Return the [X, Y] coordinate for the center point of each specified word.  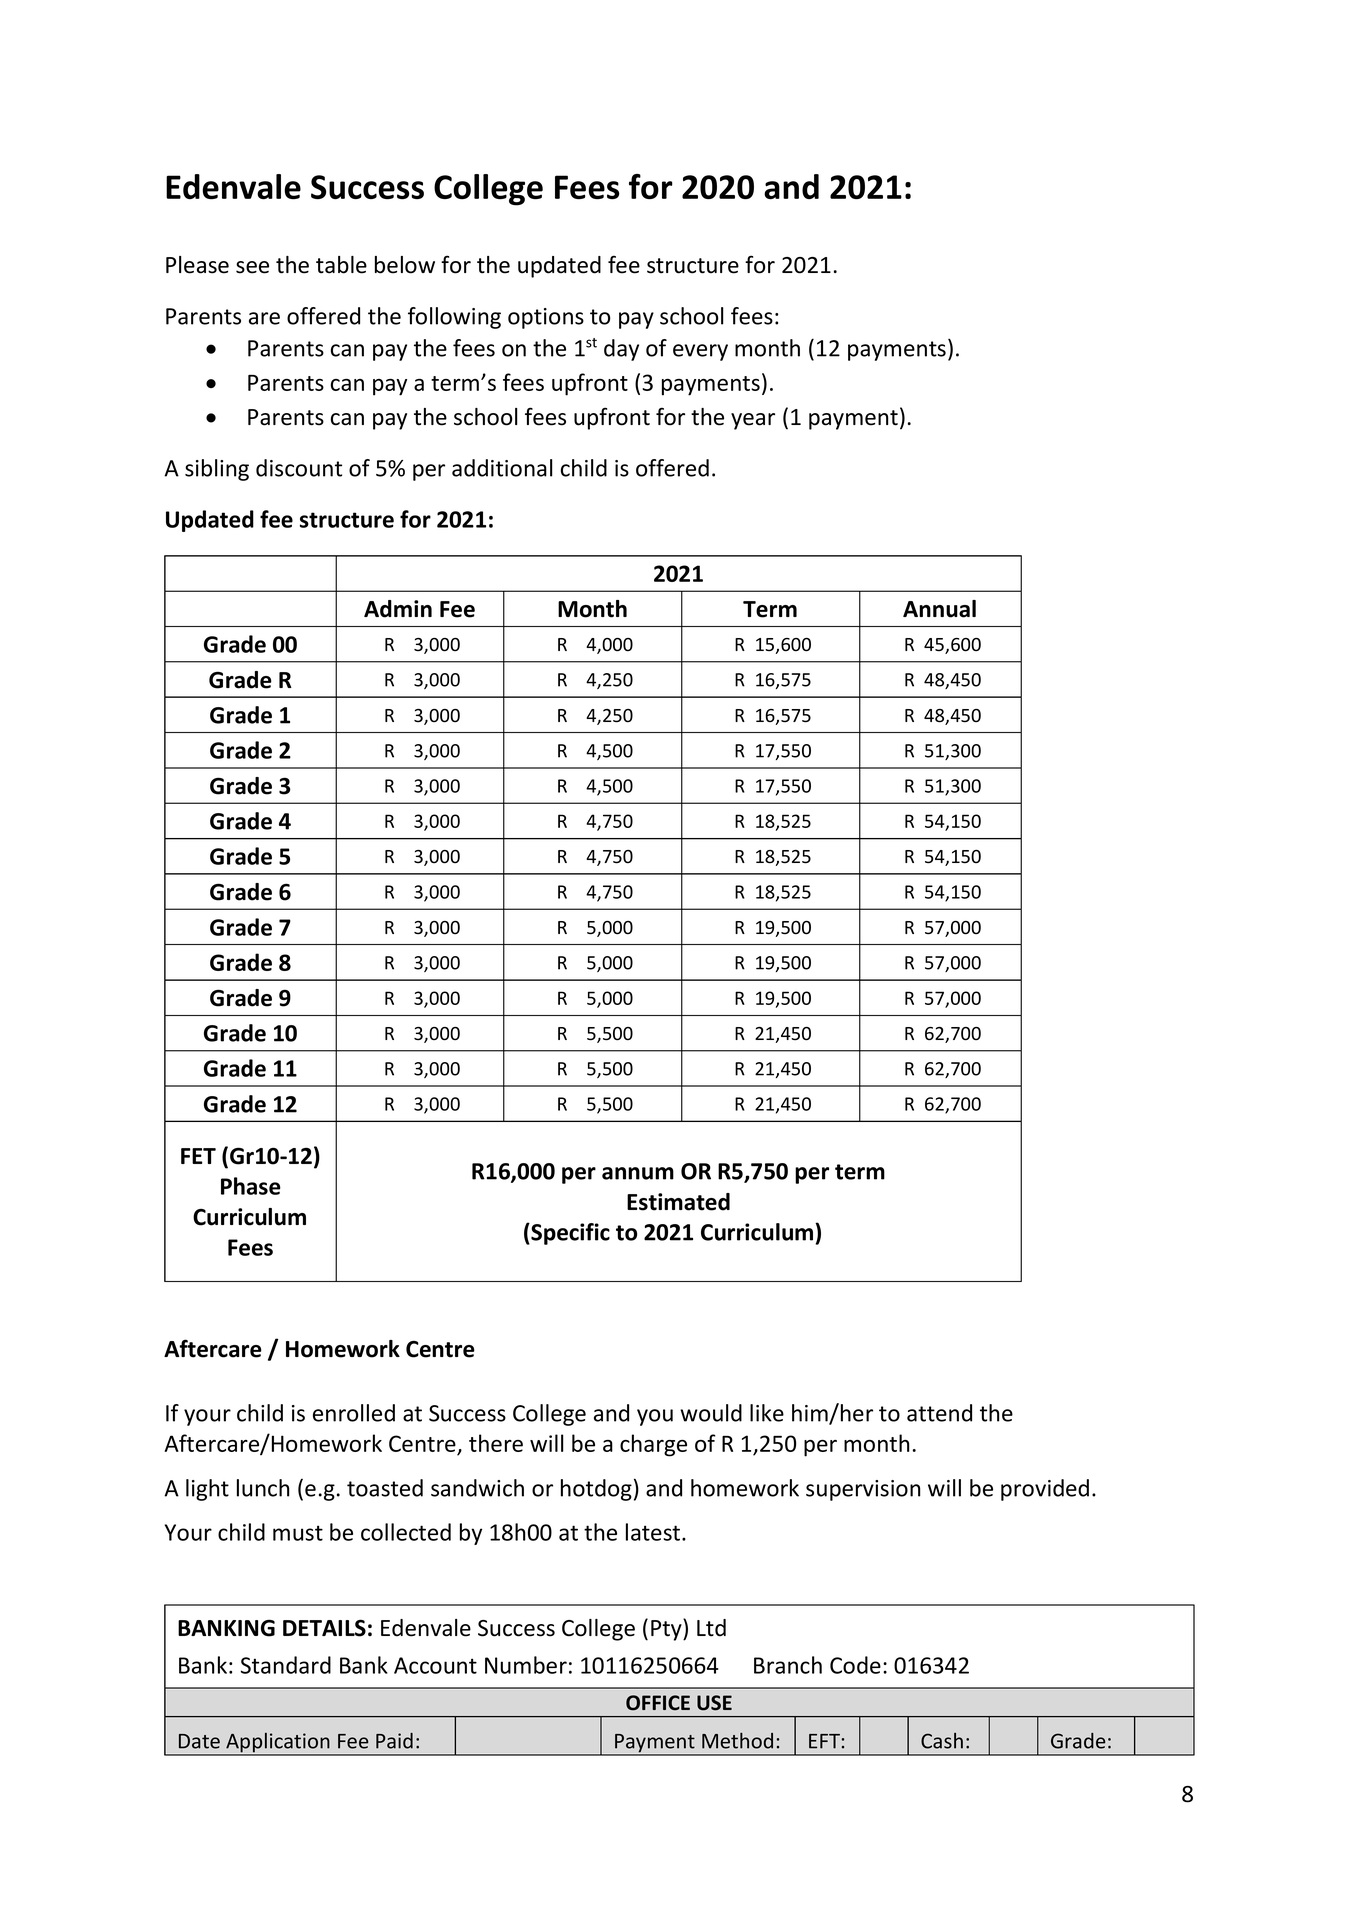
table [341, 265]
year [753, 421]
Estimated [678, 1202]
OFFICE [658, 1703]
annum [638, 1173]
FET [198, 1156]
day [621, 350]
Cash [942, 1741]
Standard [286, 1665]
